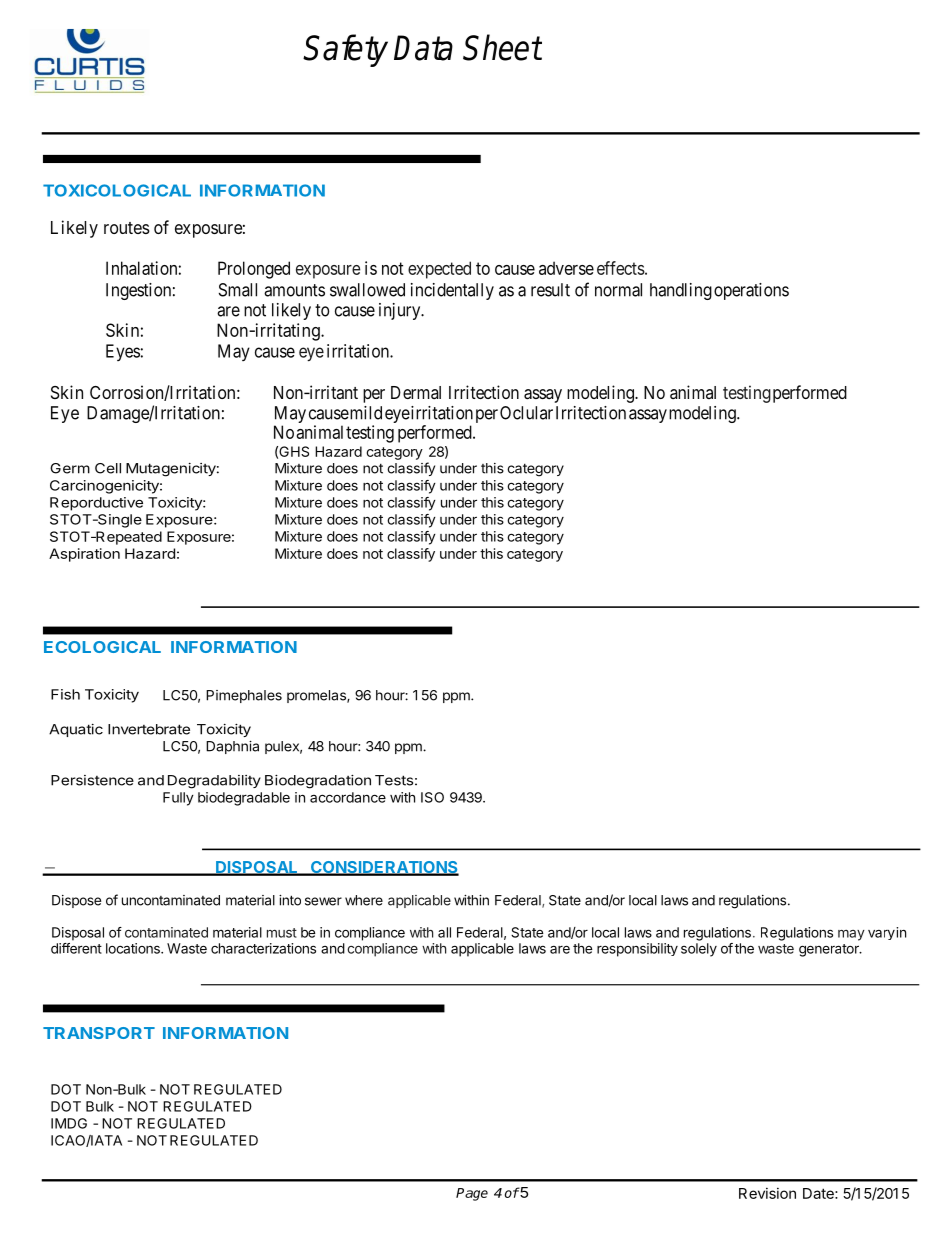 The image size is (952, 1233). I want to click on ISO, so click(432, 797).
